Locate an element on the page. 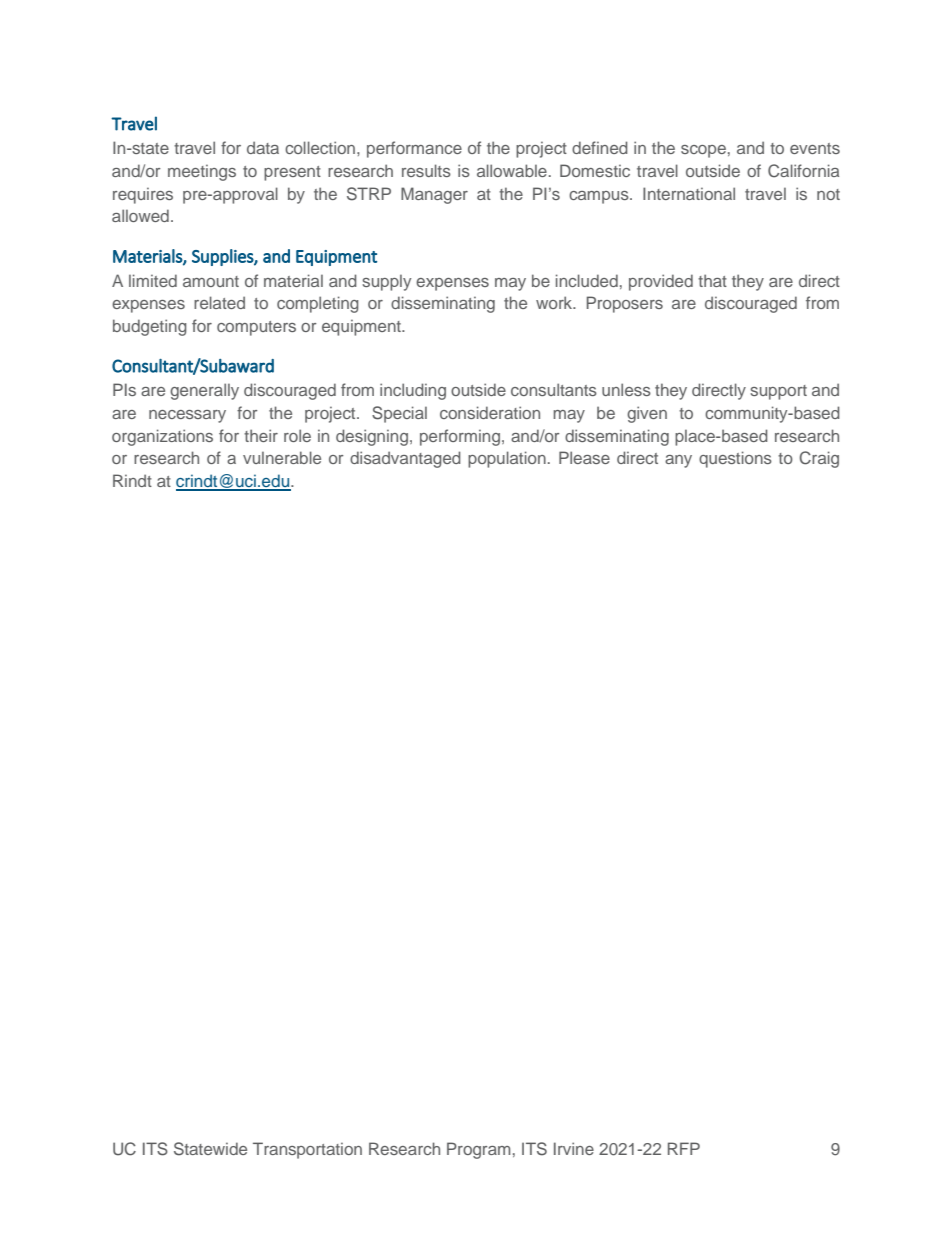  population is located at coordinates (507, 459).
